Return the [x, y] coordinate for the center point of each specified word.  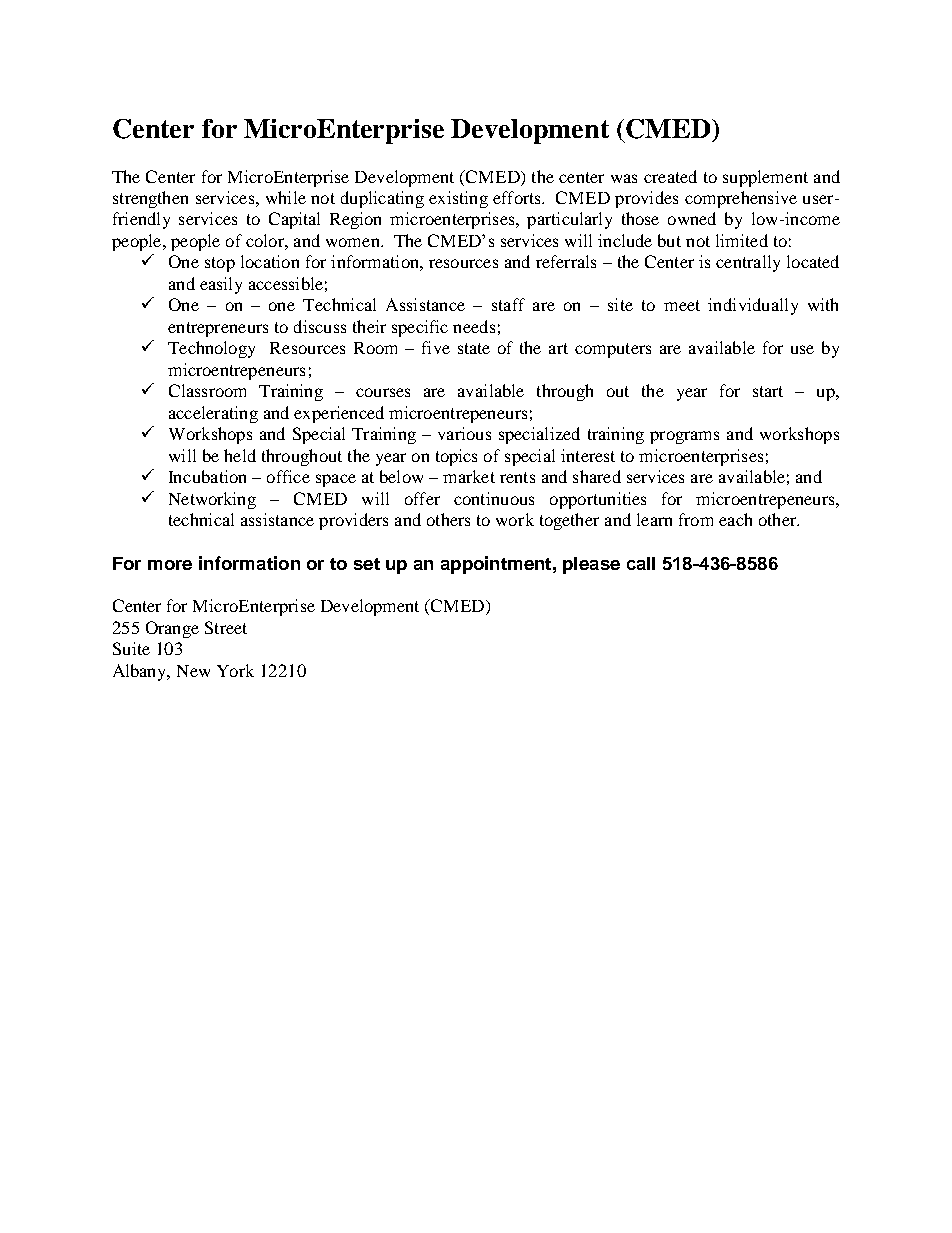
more [170, 565]
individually [753, 306]
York [235, 670]
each [735, 519]
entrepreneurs [218, 329]
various [464, 433]
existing [458, 199]
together [569, 521]
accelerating [213, 414]
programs [684, 437]
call [641, 563]
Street [226, 627]
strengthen [150, 199]
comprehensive [741, 199]
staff [508, 304]
